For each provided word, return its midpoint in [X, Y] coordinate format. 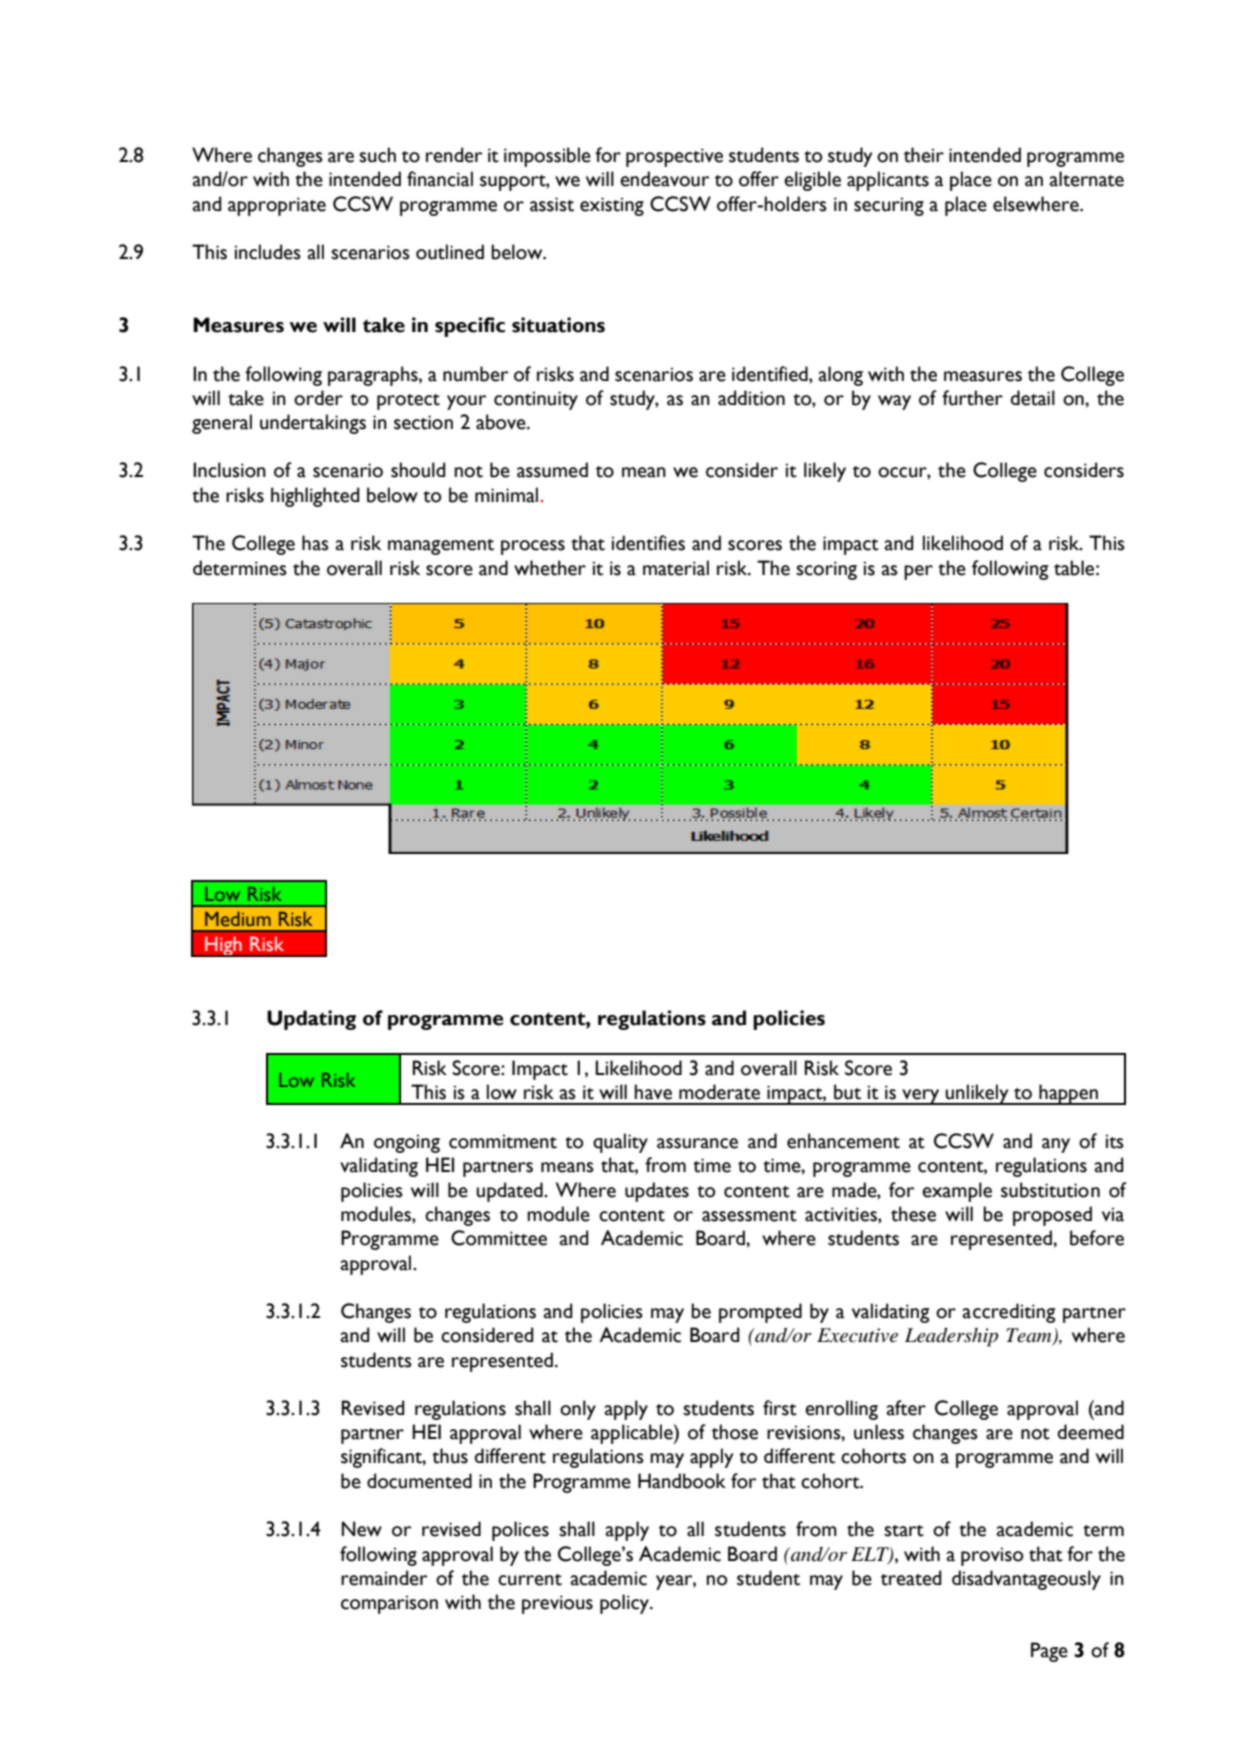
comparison [389, 1604]
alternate [1087, 179]
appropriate [277, 206]
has [315, 543]
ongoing [407, 1143]
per [918, 572]
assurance [697, 1143]
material [676, 568]
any [1056, 1145]
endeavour [665, 179]
